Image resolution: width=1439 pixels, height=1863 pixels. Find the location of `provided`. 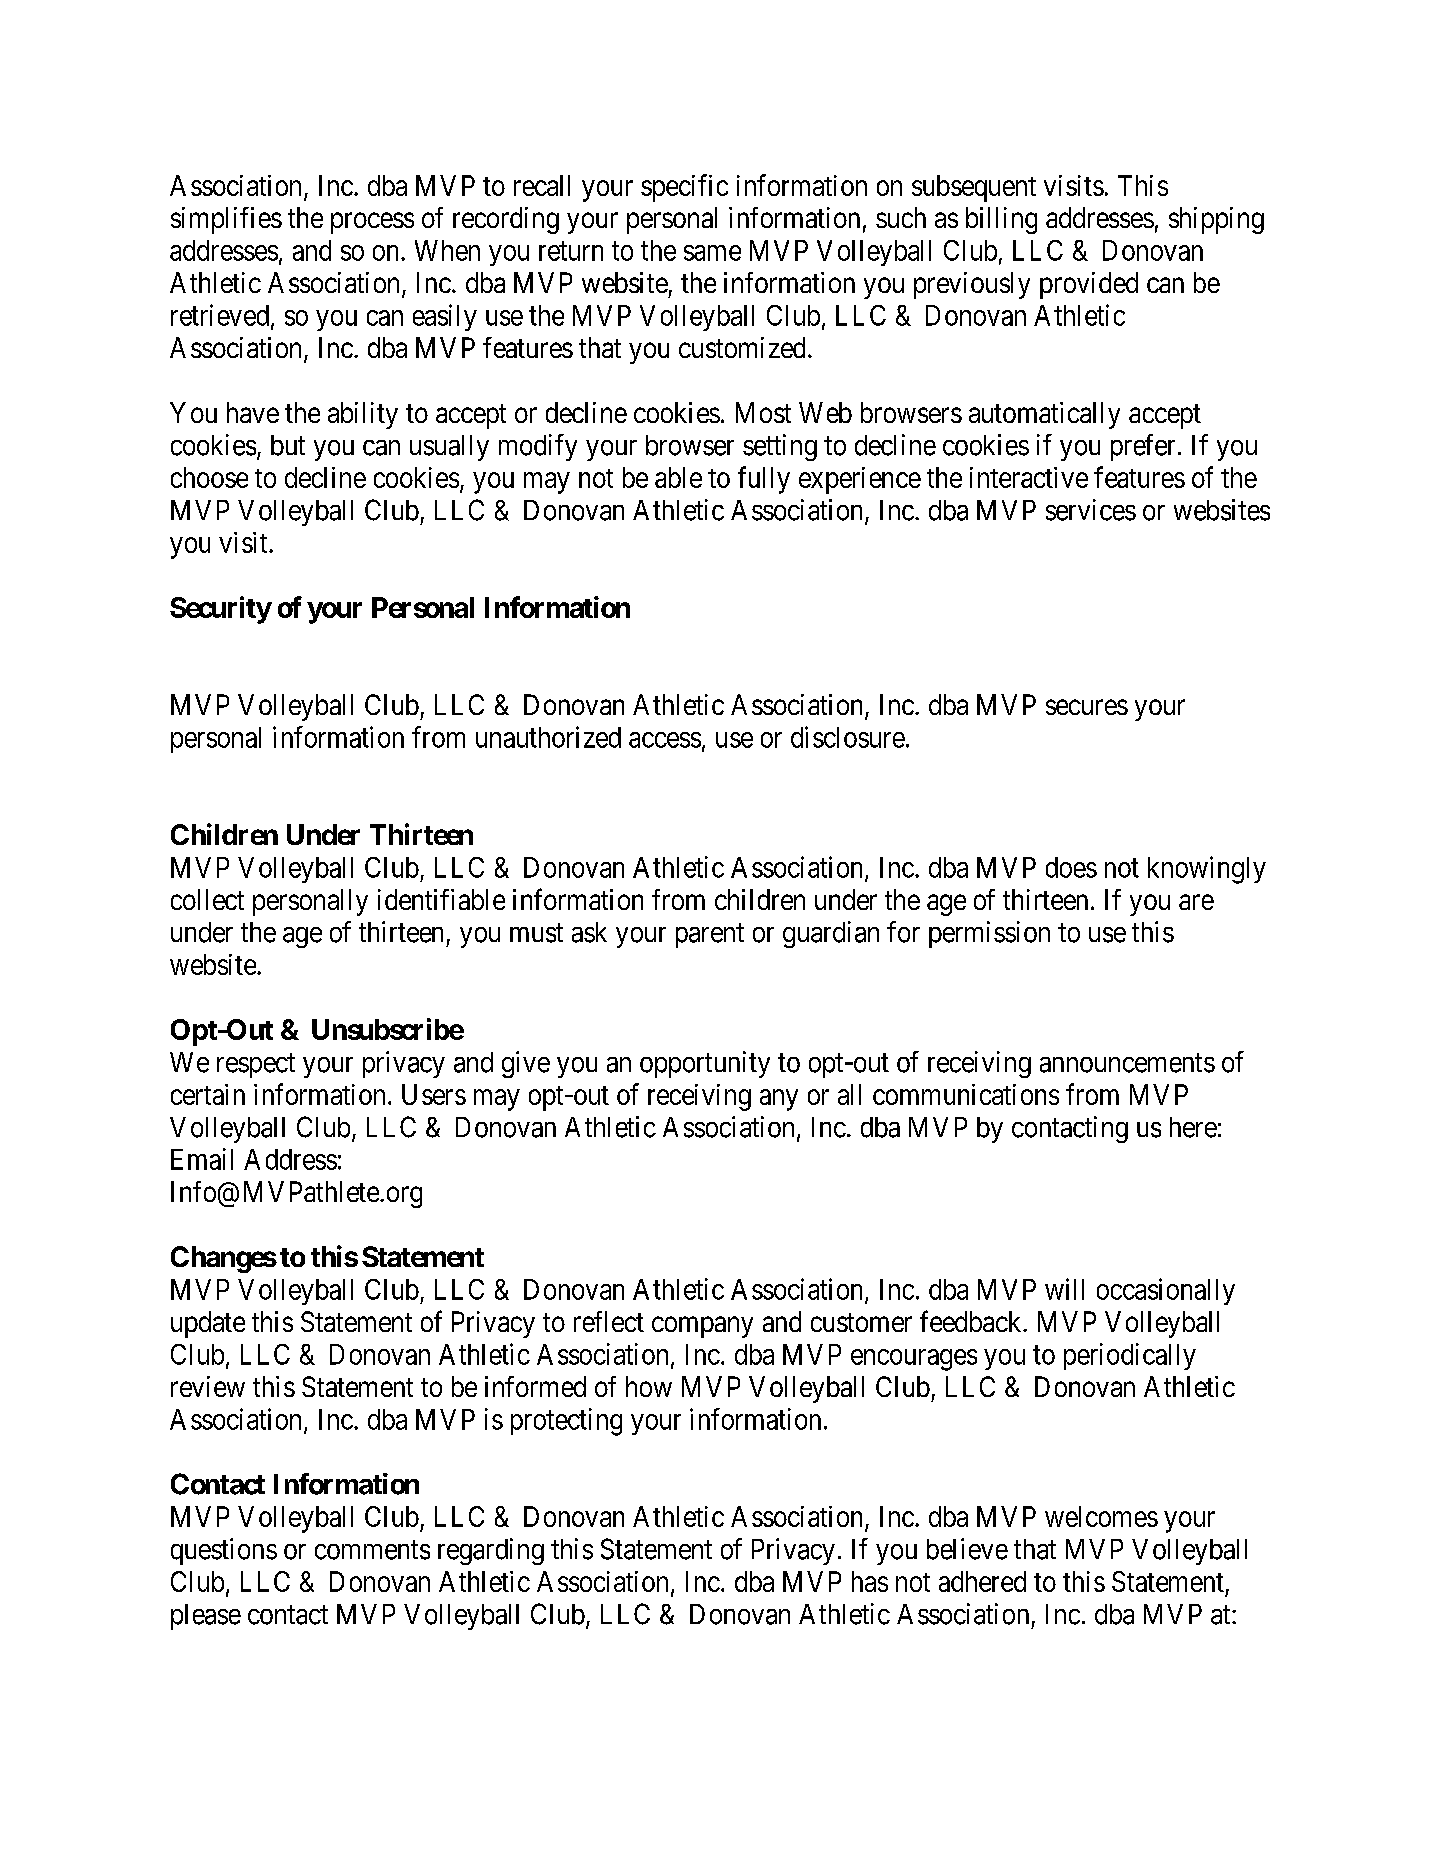

provided is located at coordinates (1089, 285).
